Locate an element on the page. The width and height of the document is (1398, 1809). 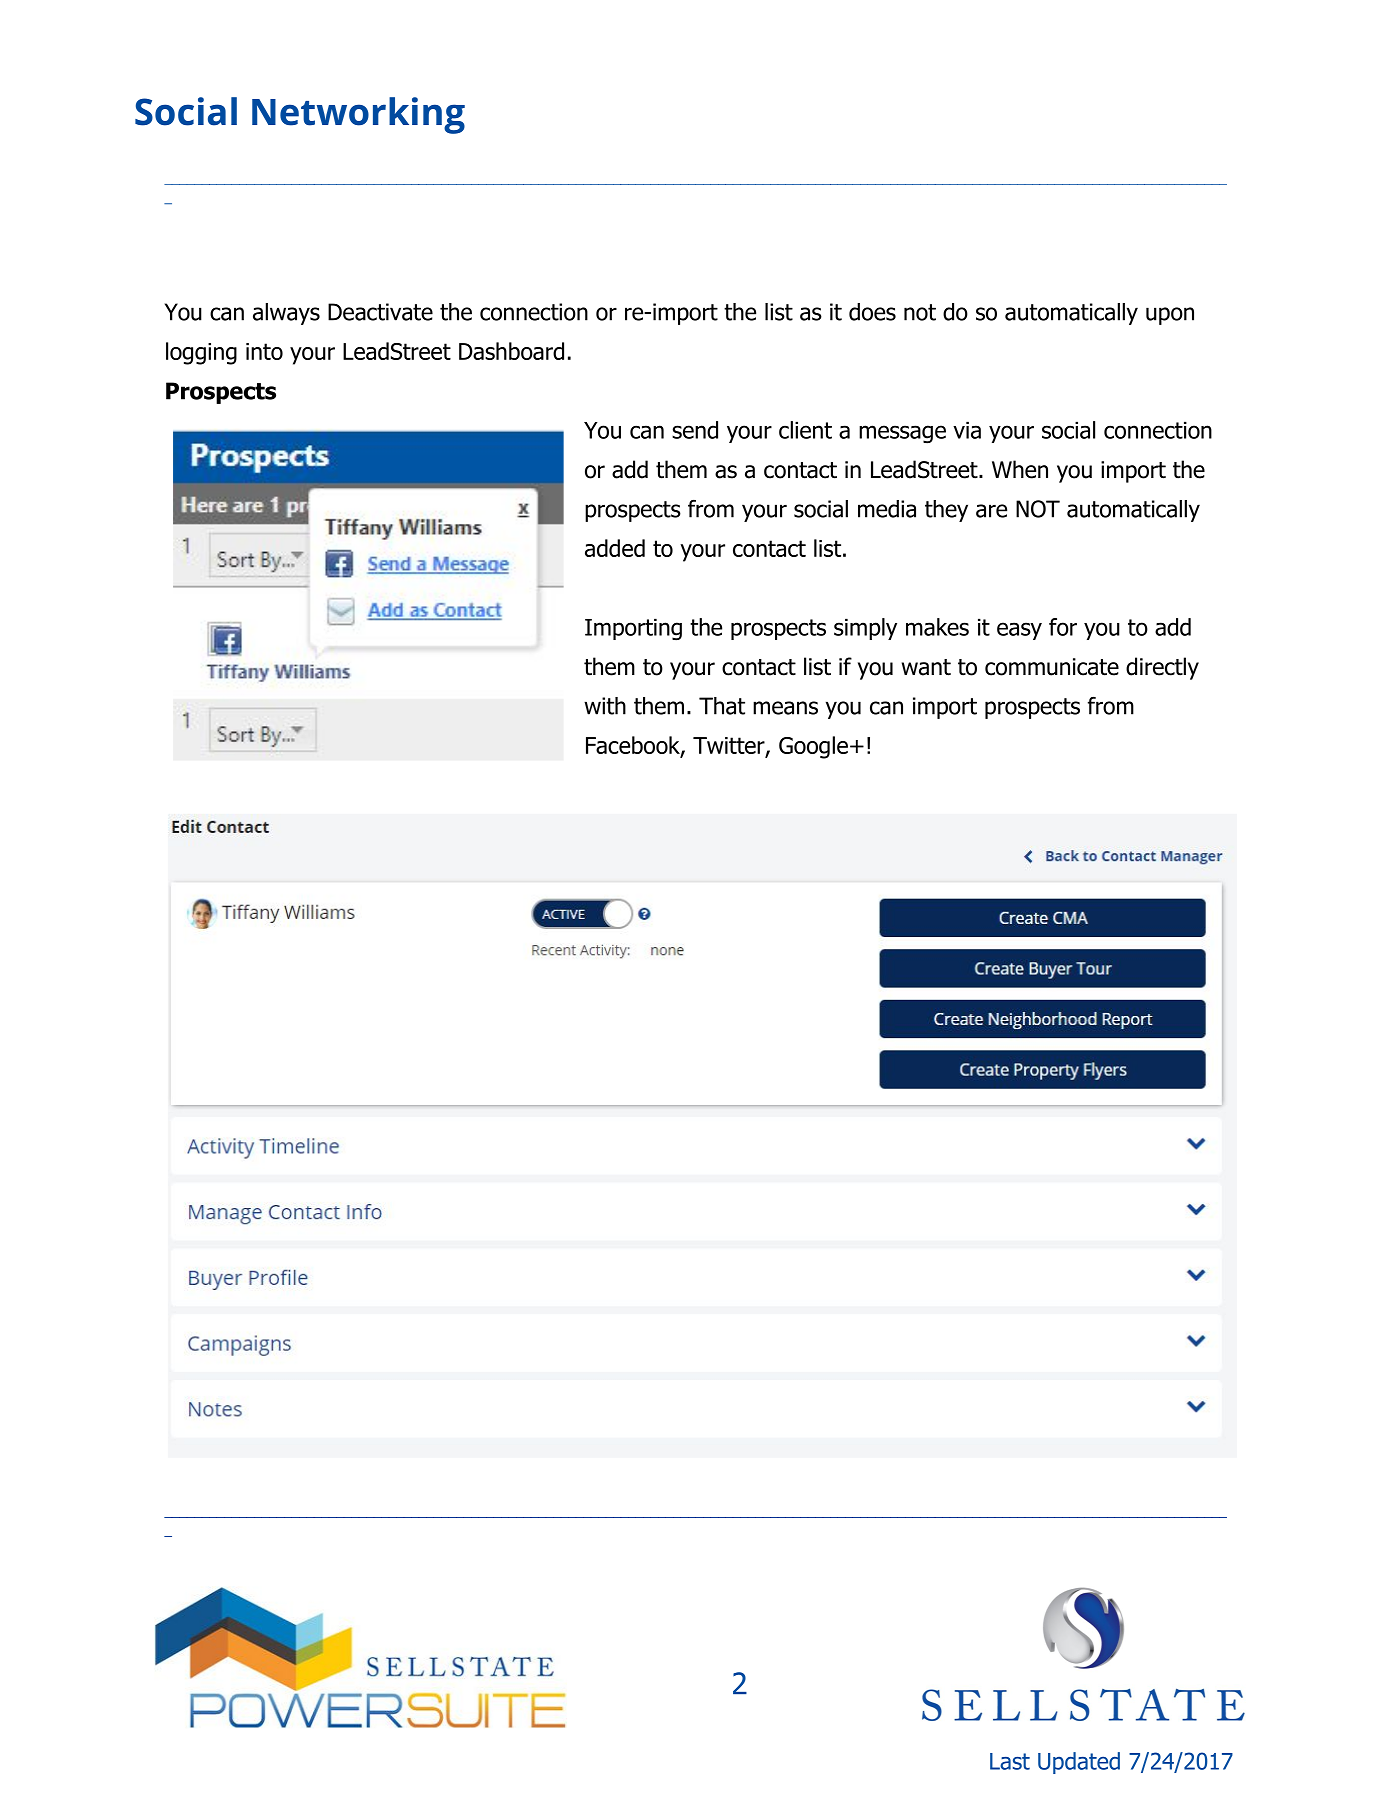
Networking is located at coordinates (358, 115).
